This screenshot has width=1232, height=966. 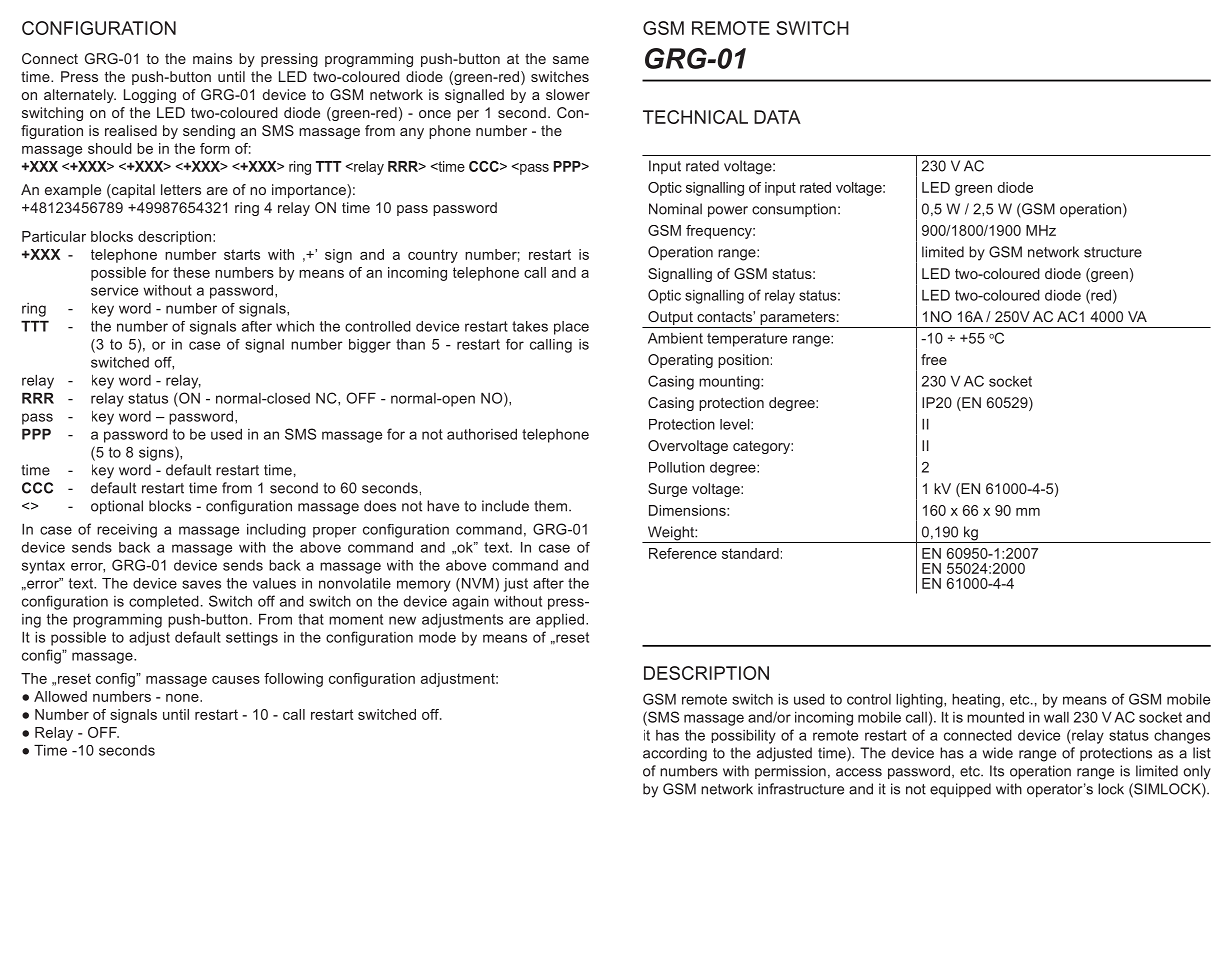 What do you see at coordinates (60, 696) in the screenshot?
I see `Allowed` at bounding box center [60, 696].
